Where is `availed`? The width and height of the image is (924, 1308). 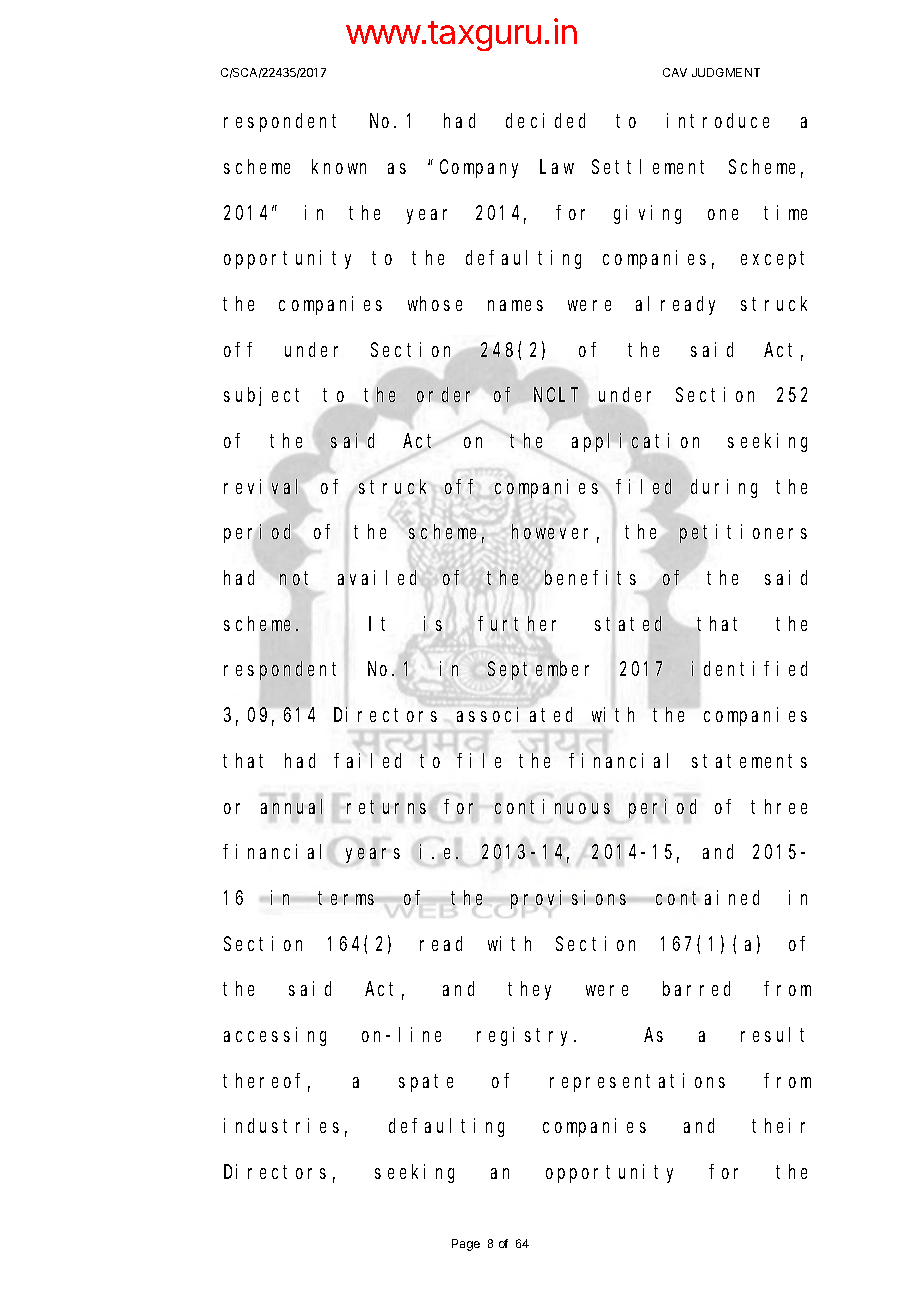 availed is located at coordinates (380, 577).
